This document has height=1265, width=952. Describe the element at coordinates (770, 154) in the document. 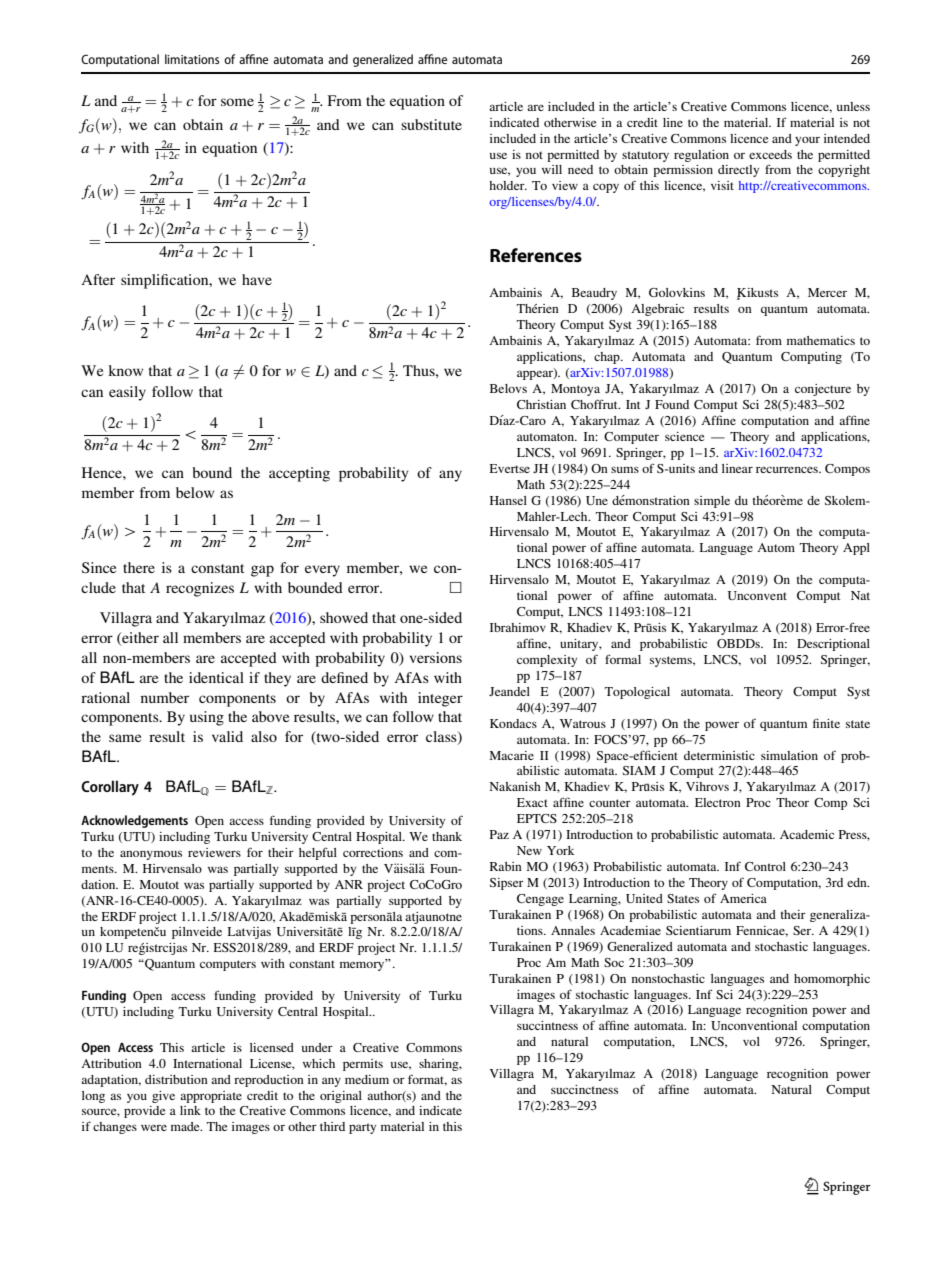

I see `exceeds` at that location.
